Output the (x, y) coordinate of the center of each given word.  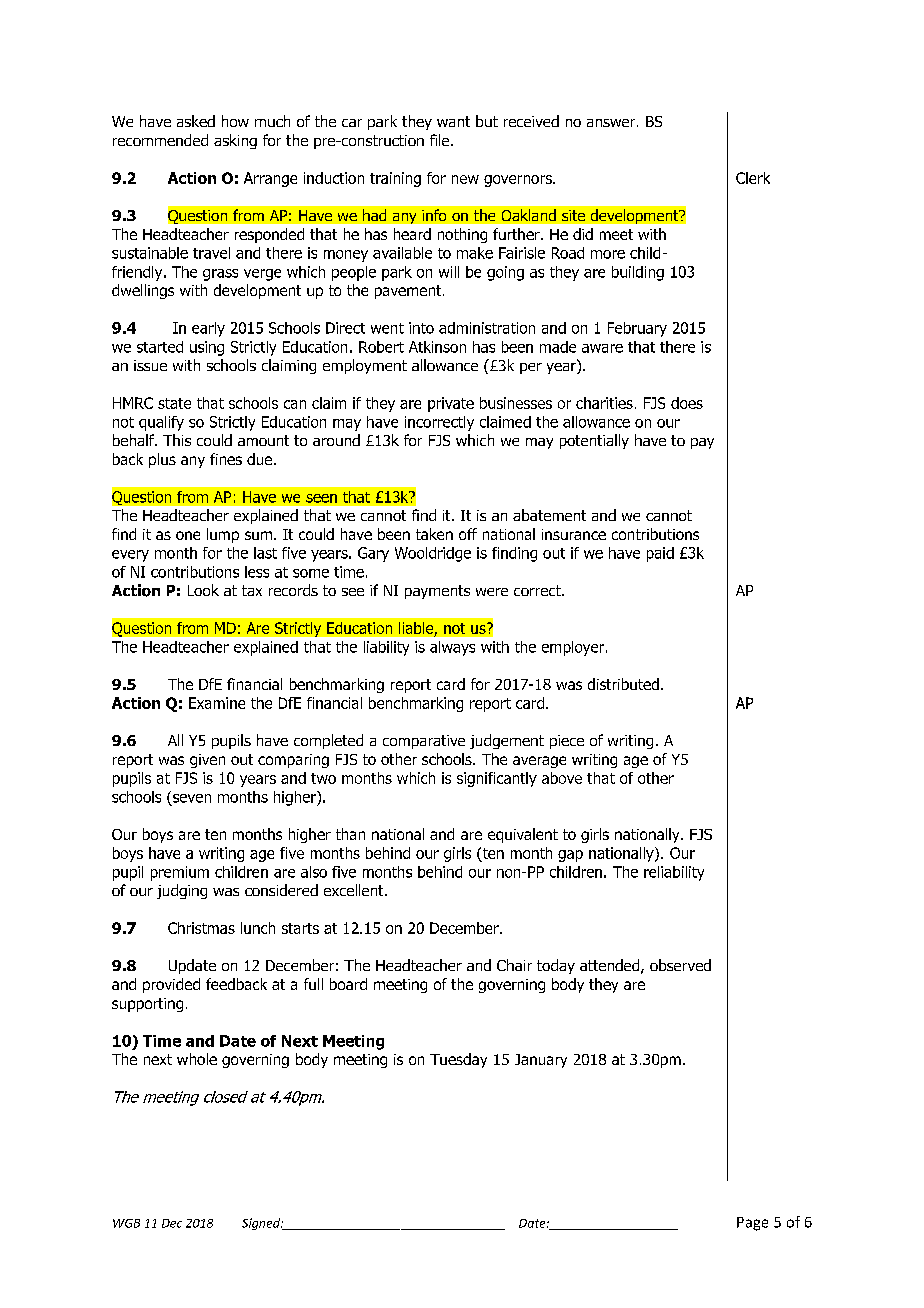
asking (235, 141)
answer (612, 123)
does (687, 403)
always (452, 648)
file (441, 140)
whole (197, 1059)
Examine (217, 703)
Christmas (201, 928)
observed (680, 965)
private (451, 404)
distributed (623, 684)
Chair (514, 965)
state (174, 403)
